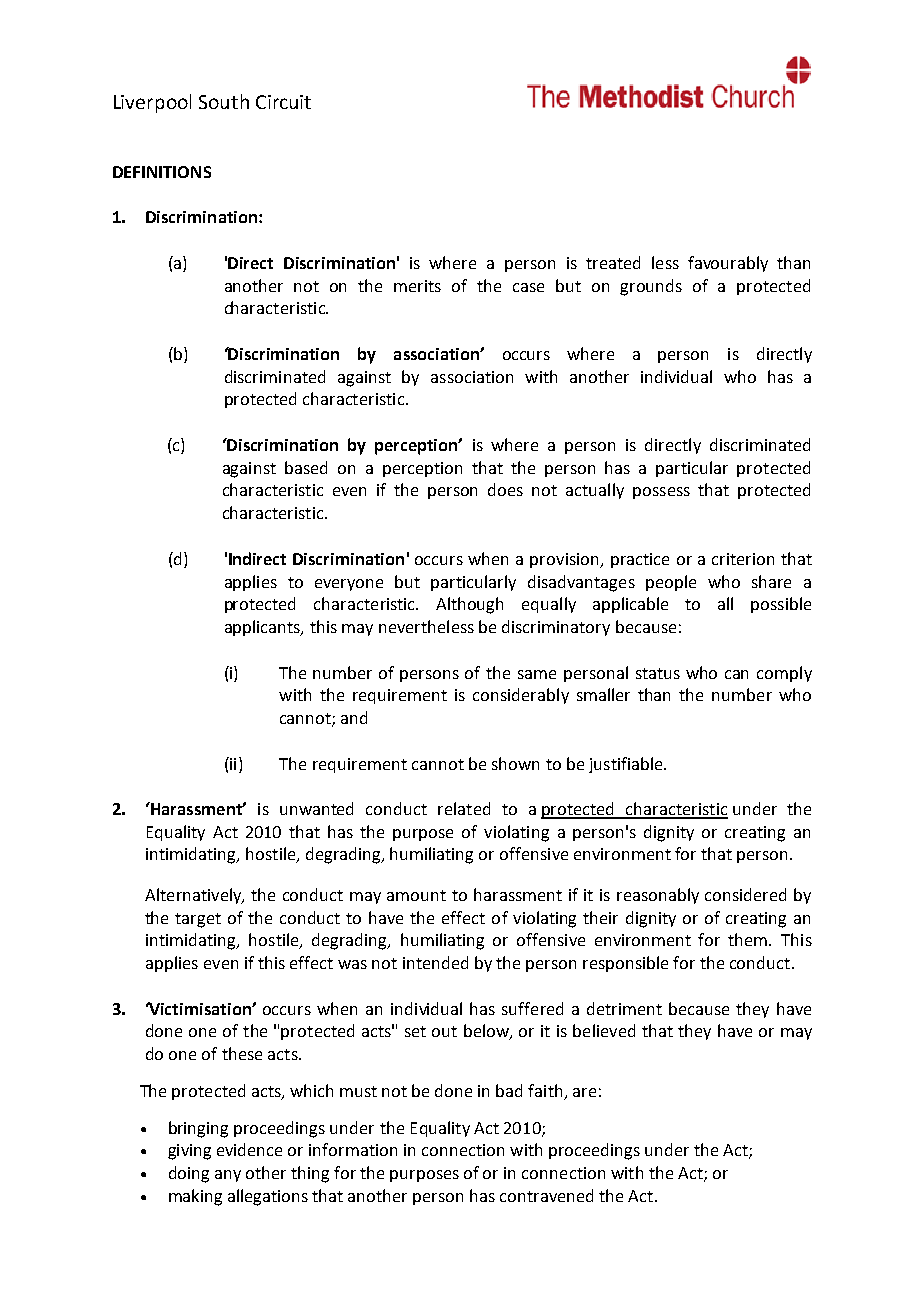  I want to click on merits, so click(417, 286).
